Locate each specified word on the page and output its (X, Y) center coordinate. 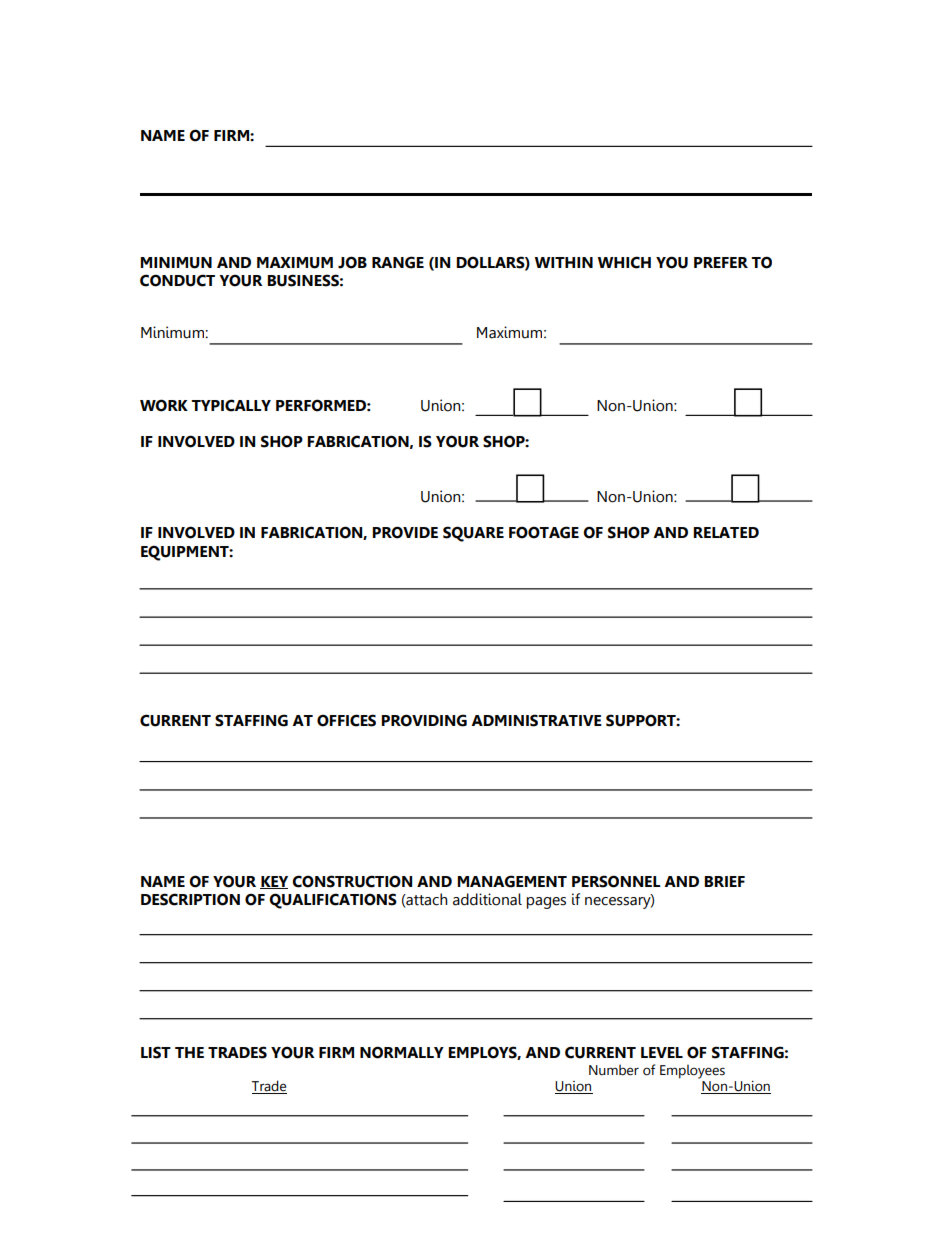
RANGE (398, 262)
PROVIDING (424, 720)
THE (189, 1052)
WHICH (624, 262)
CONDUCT (177, 280)
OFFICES (346, 720)
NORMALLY (402, 1052)
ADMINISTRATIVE (536, 720)
